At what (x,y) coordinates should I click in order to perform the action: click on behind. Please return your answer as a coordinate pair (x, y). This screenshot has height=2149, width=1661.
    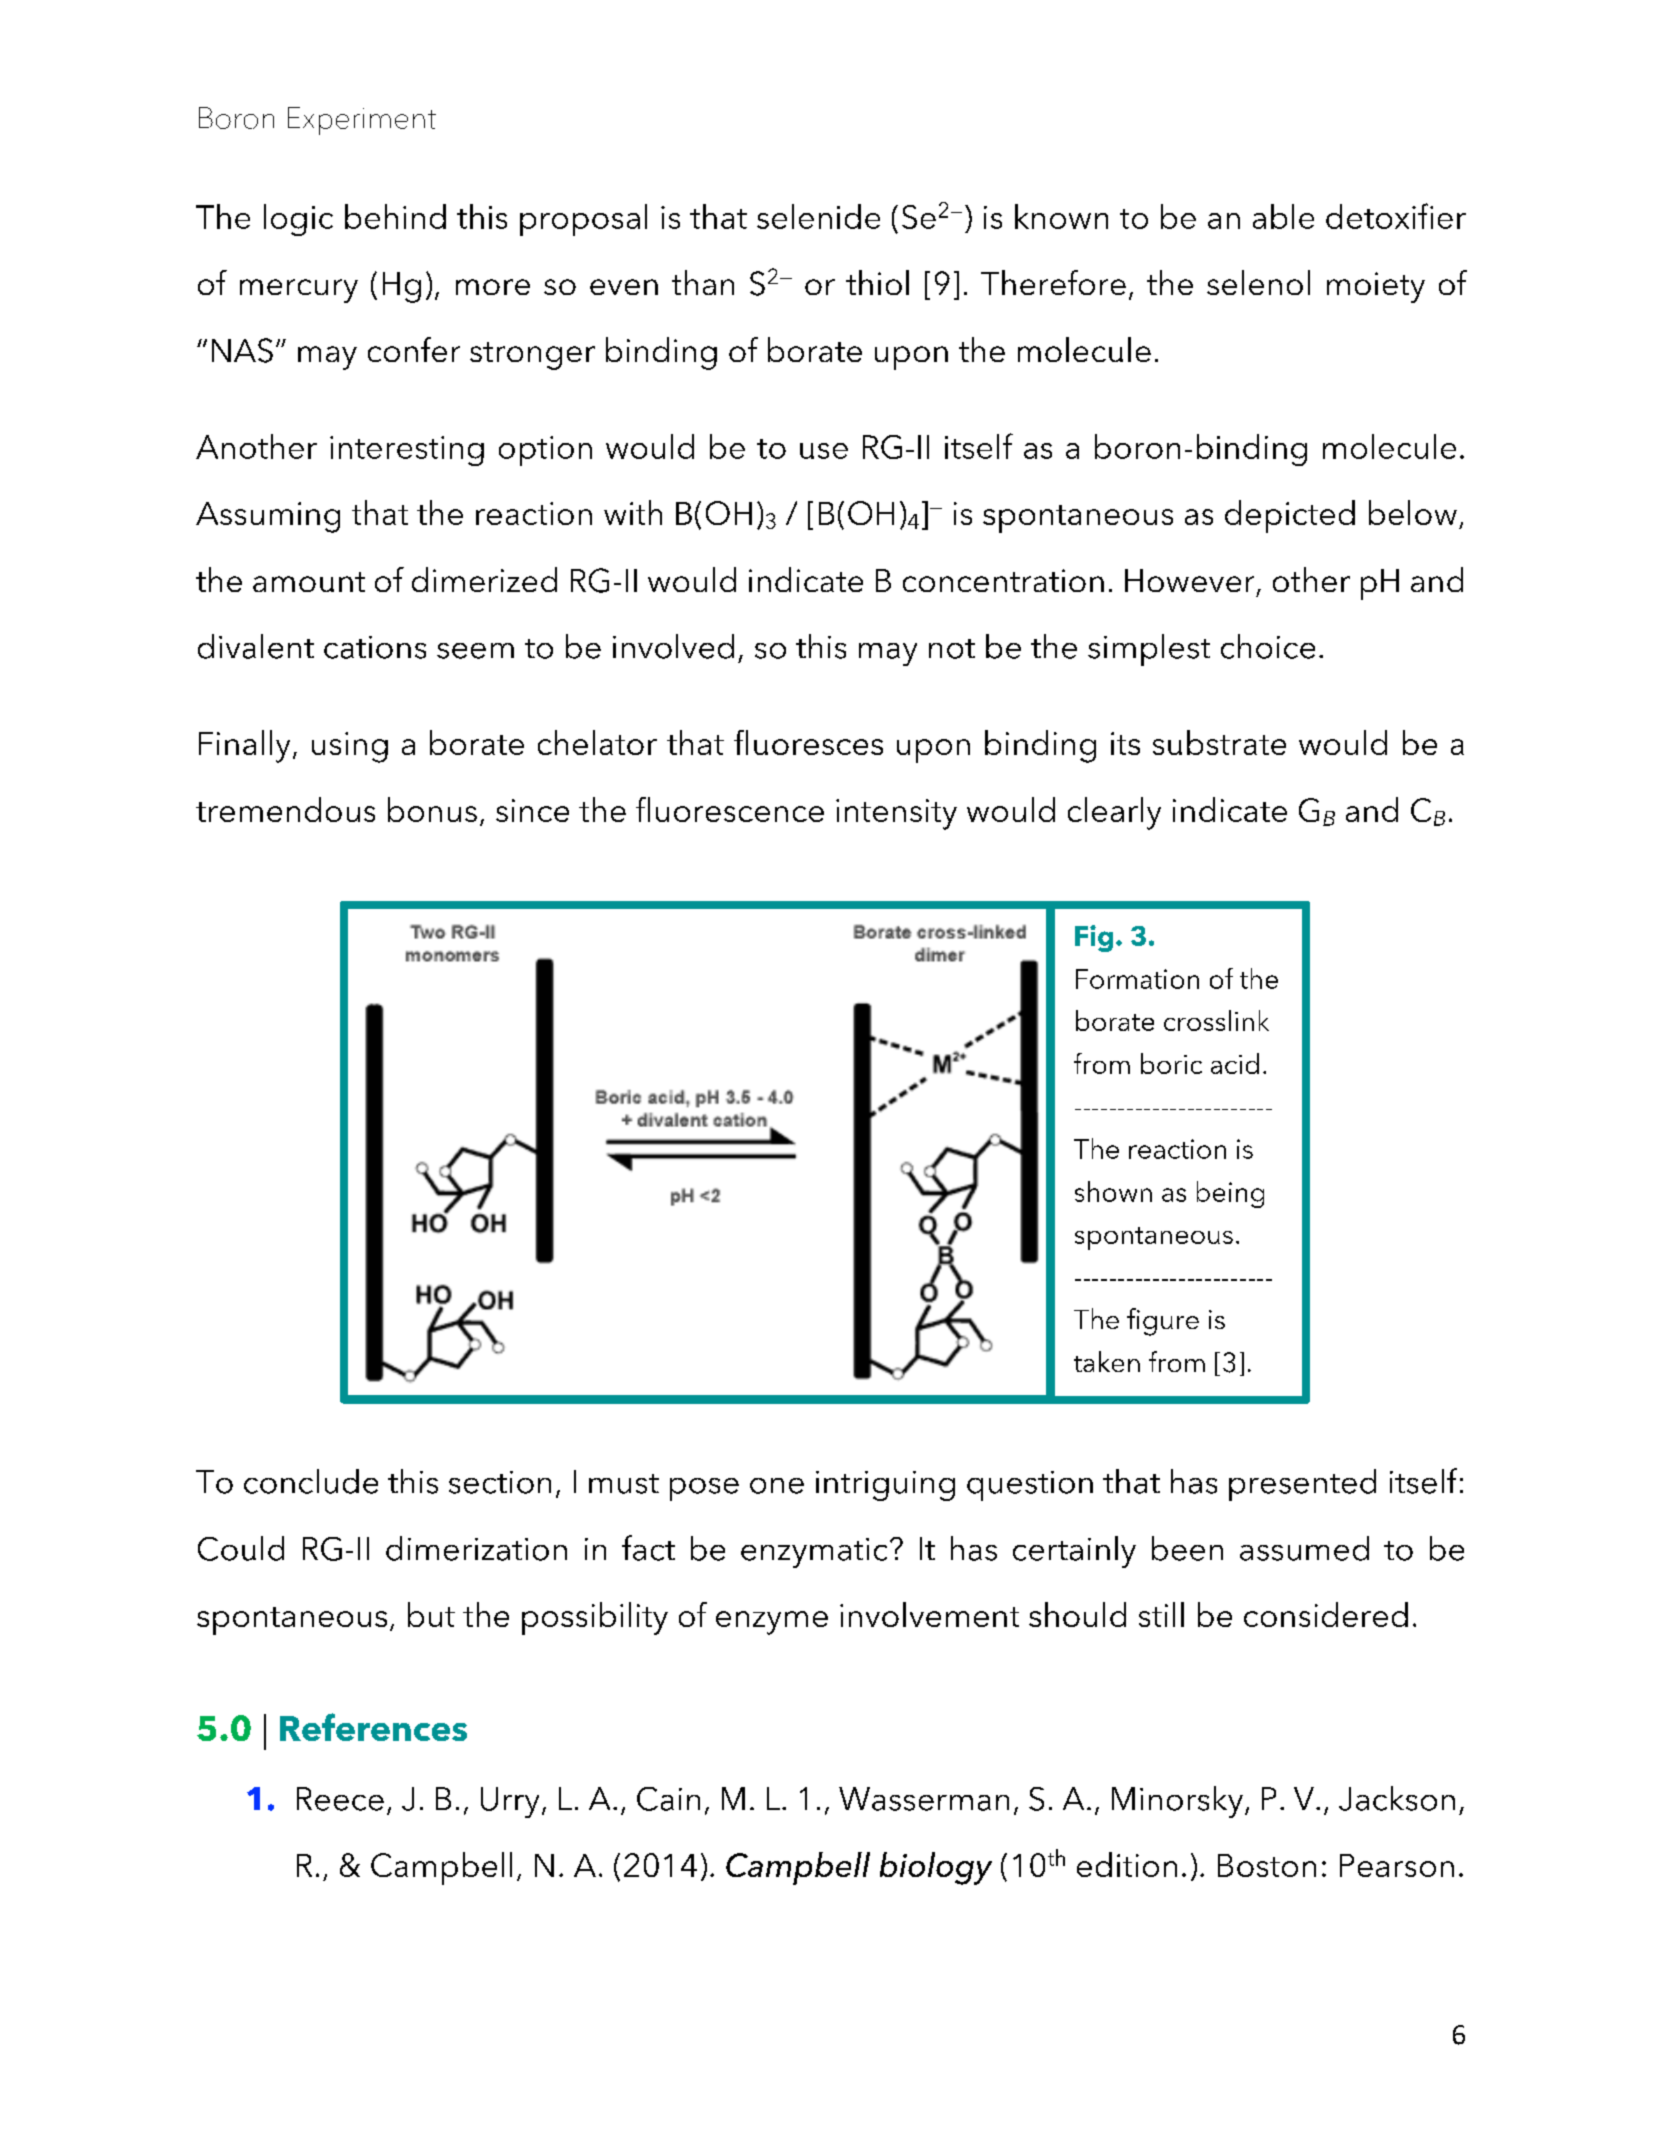
    Looking at the image, I should click on (395, 216).
